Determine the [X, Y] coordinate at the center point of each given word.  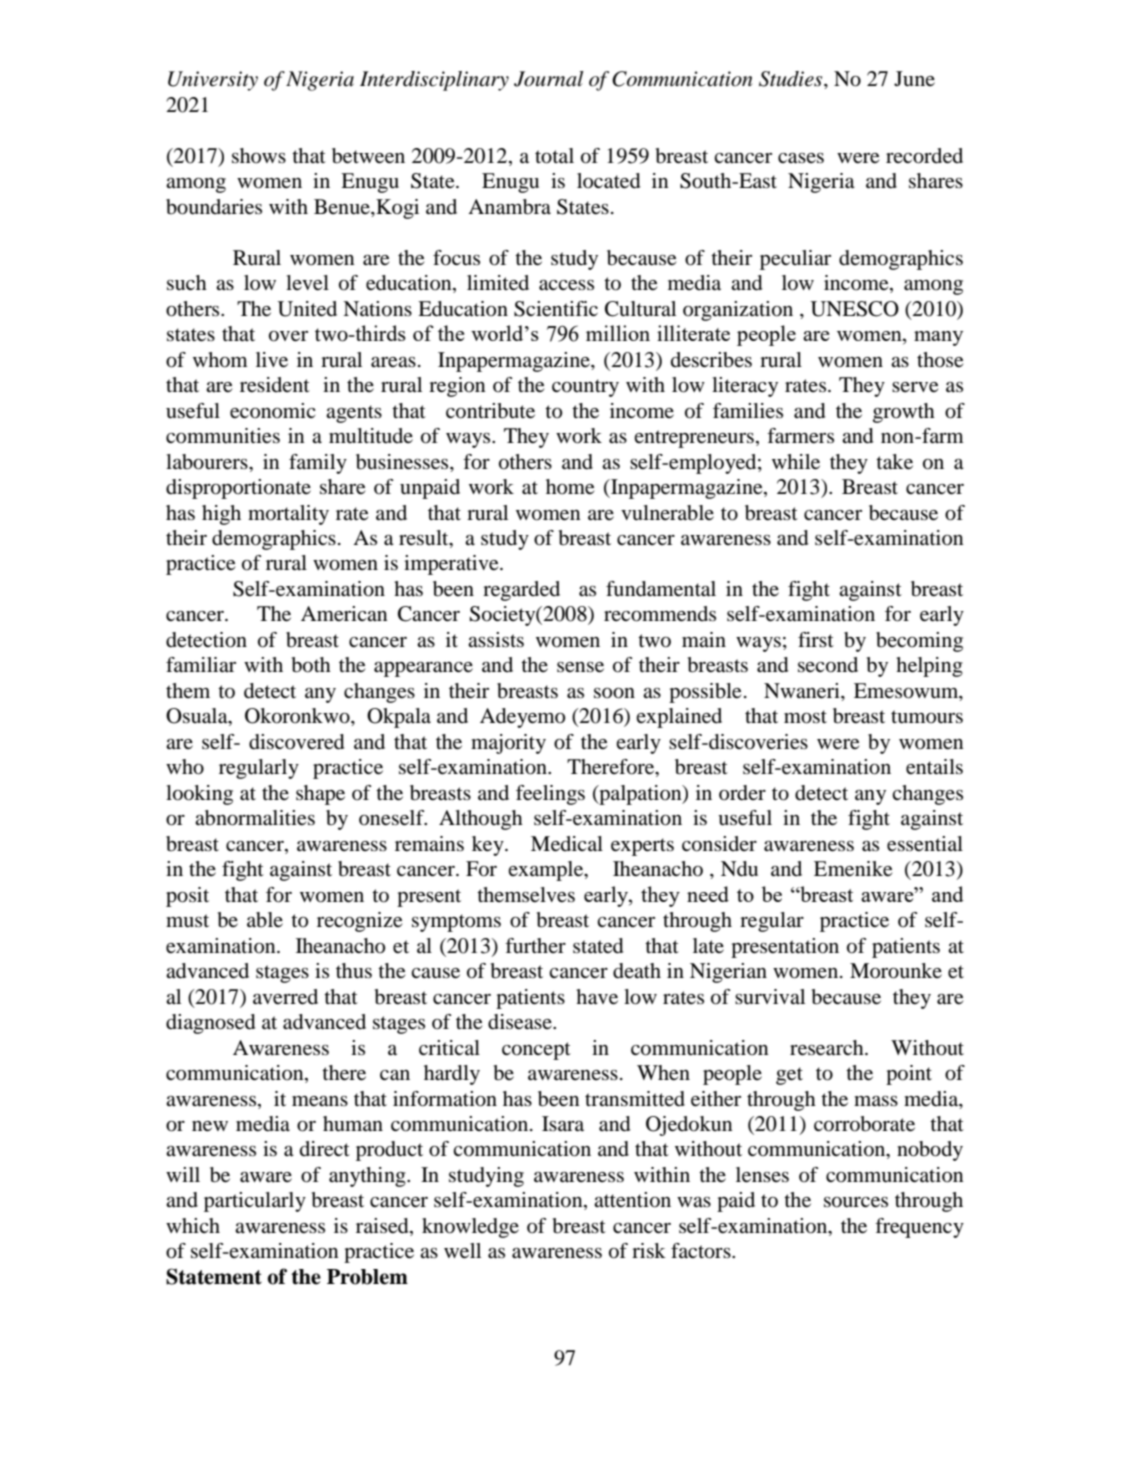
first [816, 639]
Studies [792, 79]
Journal [548, 79]
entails [934, 767]
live [272, 360]
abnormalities [255, 818]
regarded [521, 591]
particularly [255, 1202]
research [828, 1048]
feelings [550, 795]
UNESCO [855, 309]
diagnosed [210, 1024]
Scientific [556, 309]
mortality [288, 515]
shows [259, 156]
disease [521, 1022]
